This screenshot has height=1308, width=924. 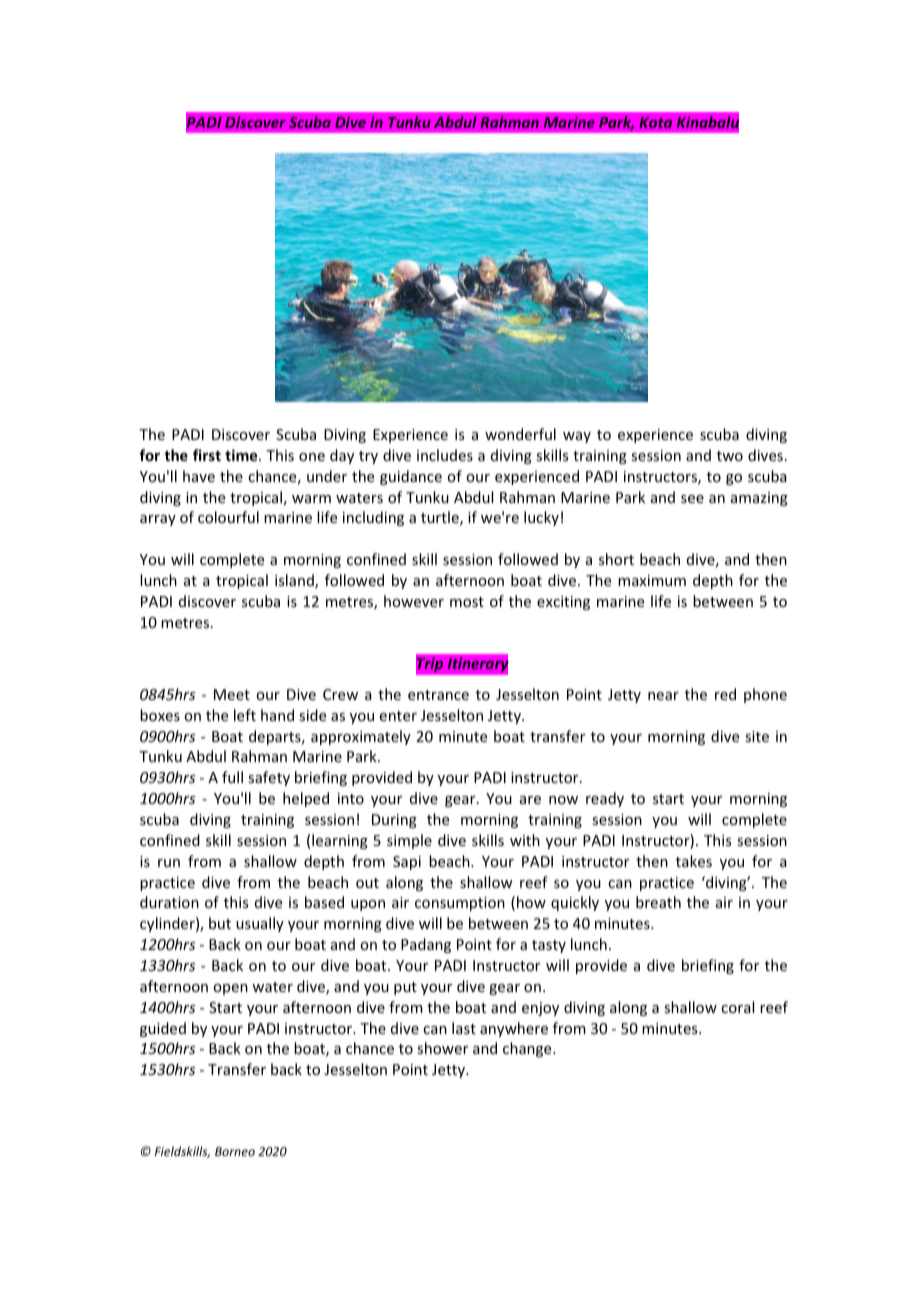 What do you see at coordinates (520, 434) in the screenshot?
I see `wonderful` at bounding box center [520, 434].
